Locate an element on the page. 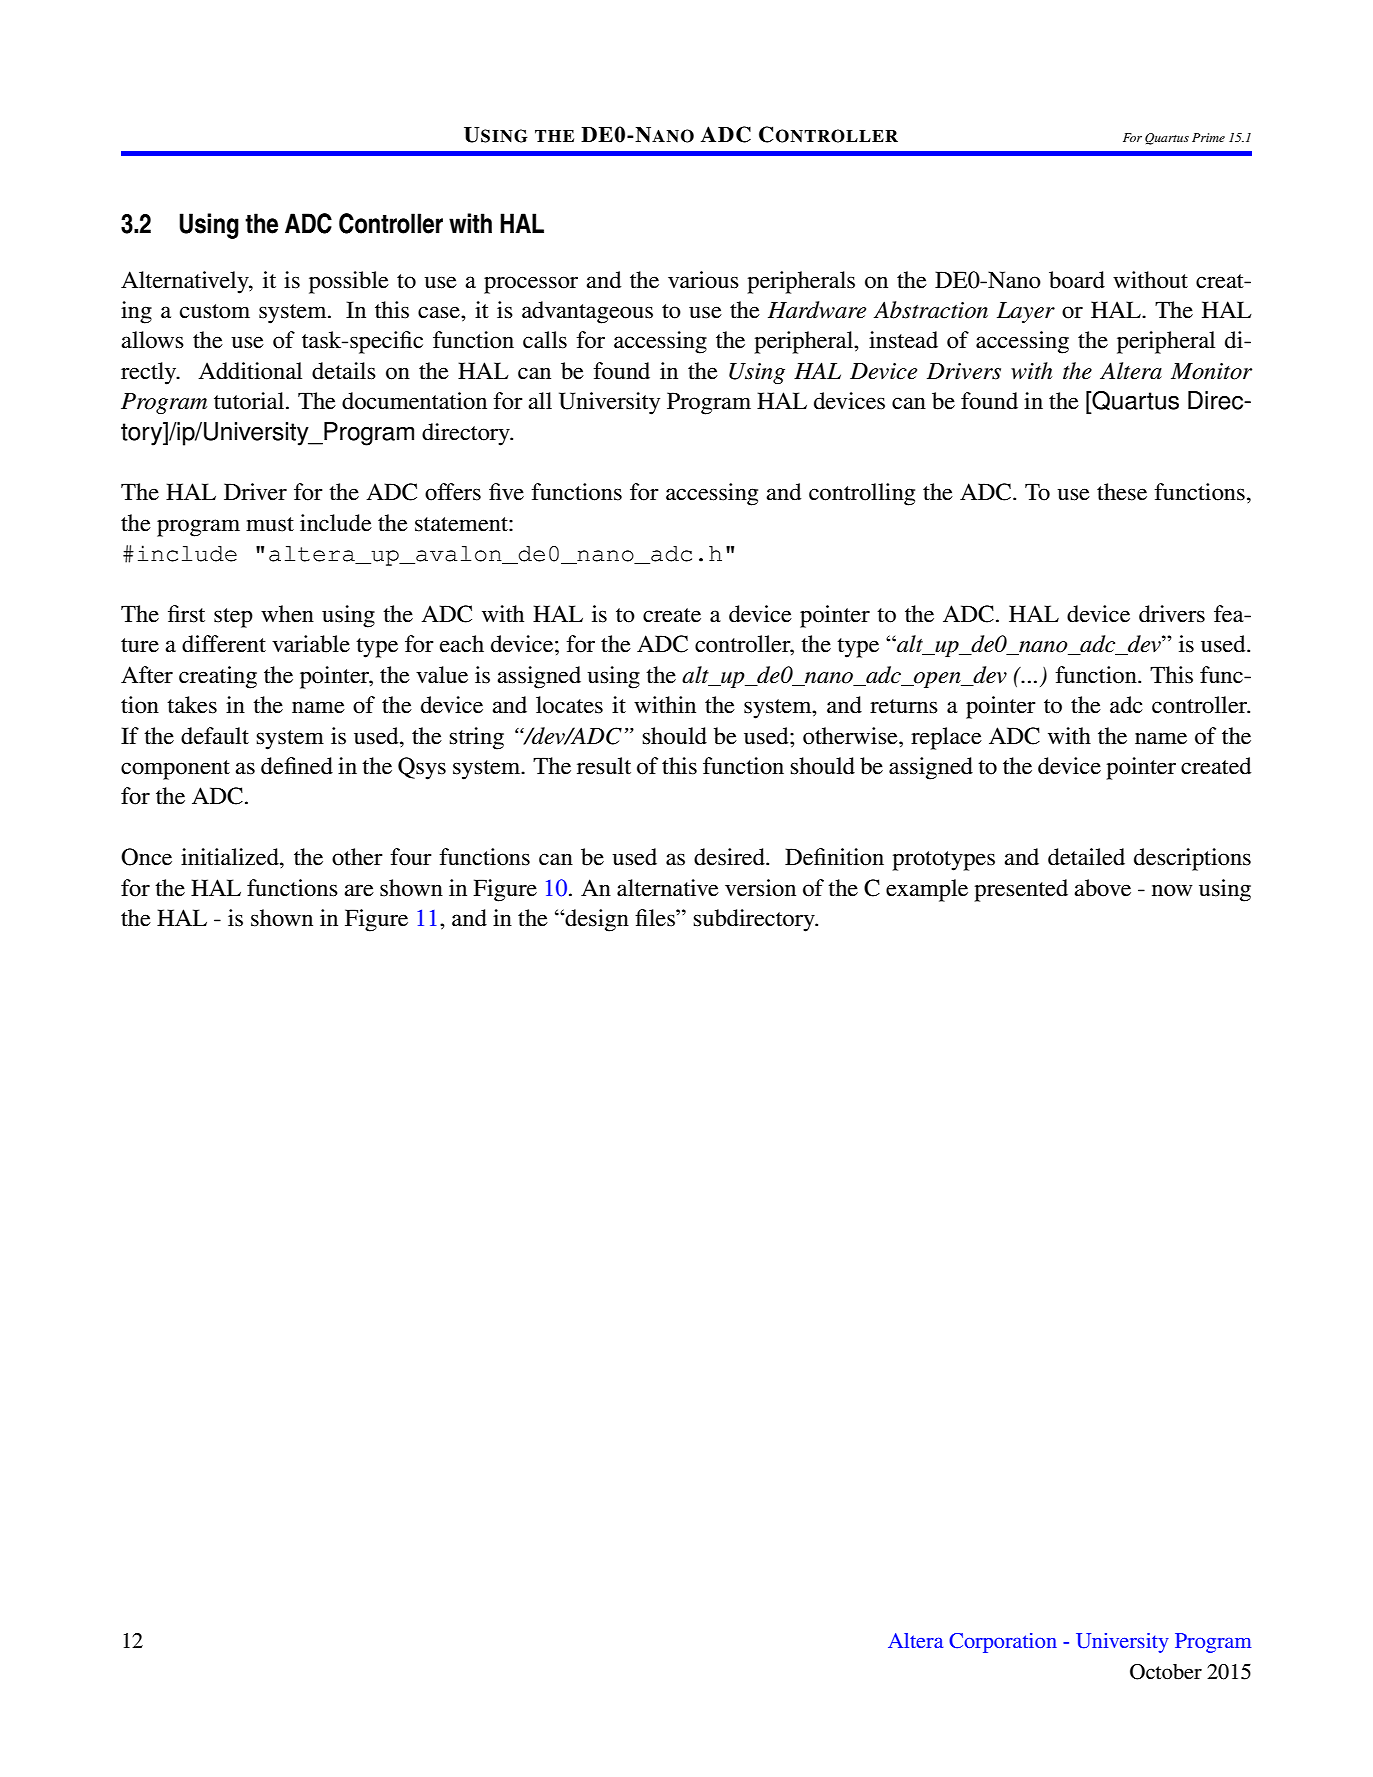 The height and width of the image is (1777, 1373). possible is located at coordinates (349, 282).
